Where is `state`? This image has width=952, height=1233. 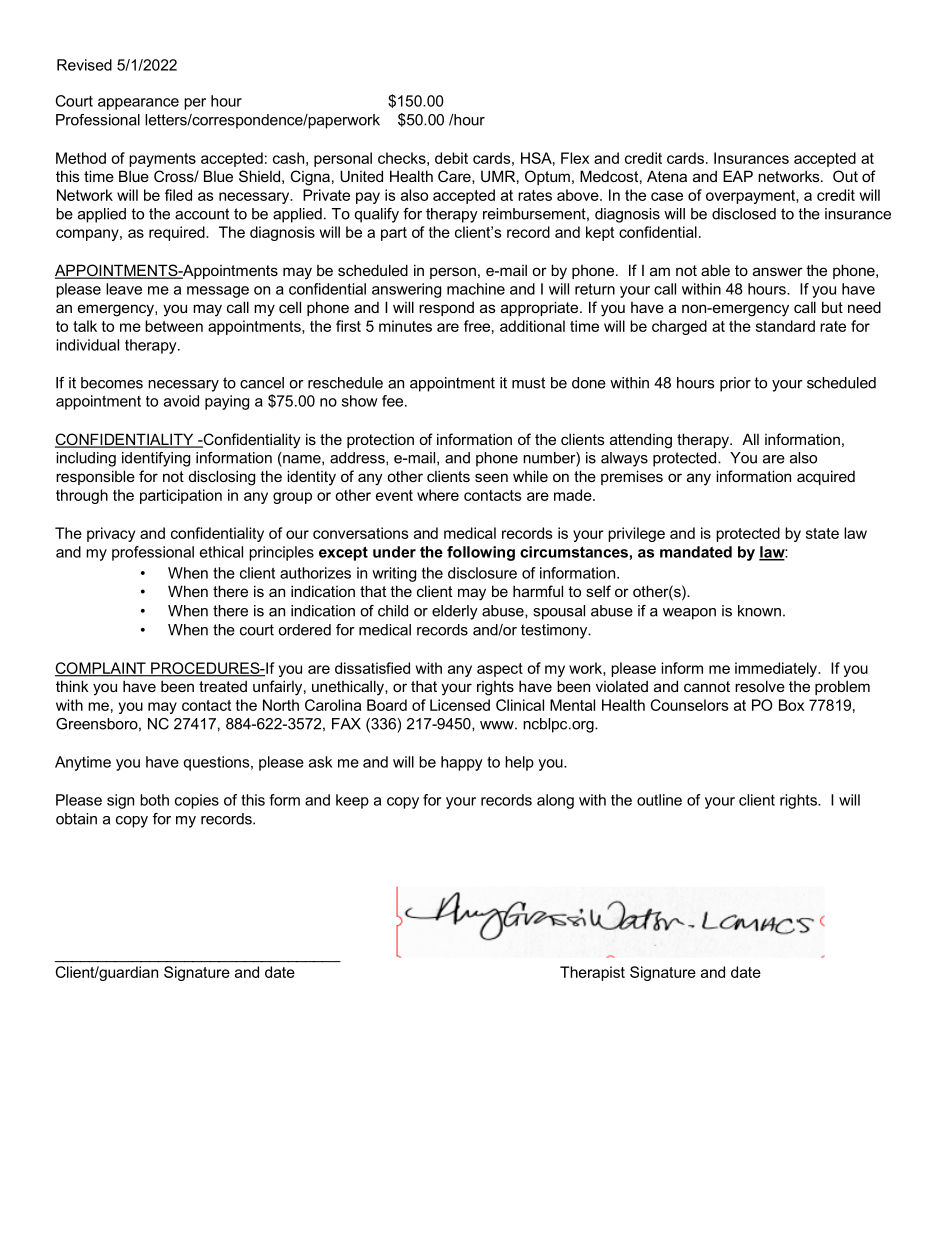 state is located at coordinates (822, 533).
